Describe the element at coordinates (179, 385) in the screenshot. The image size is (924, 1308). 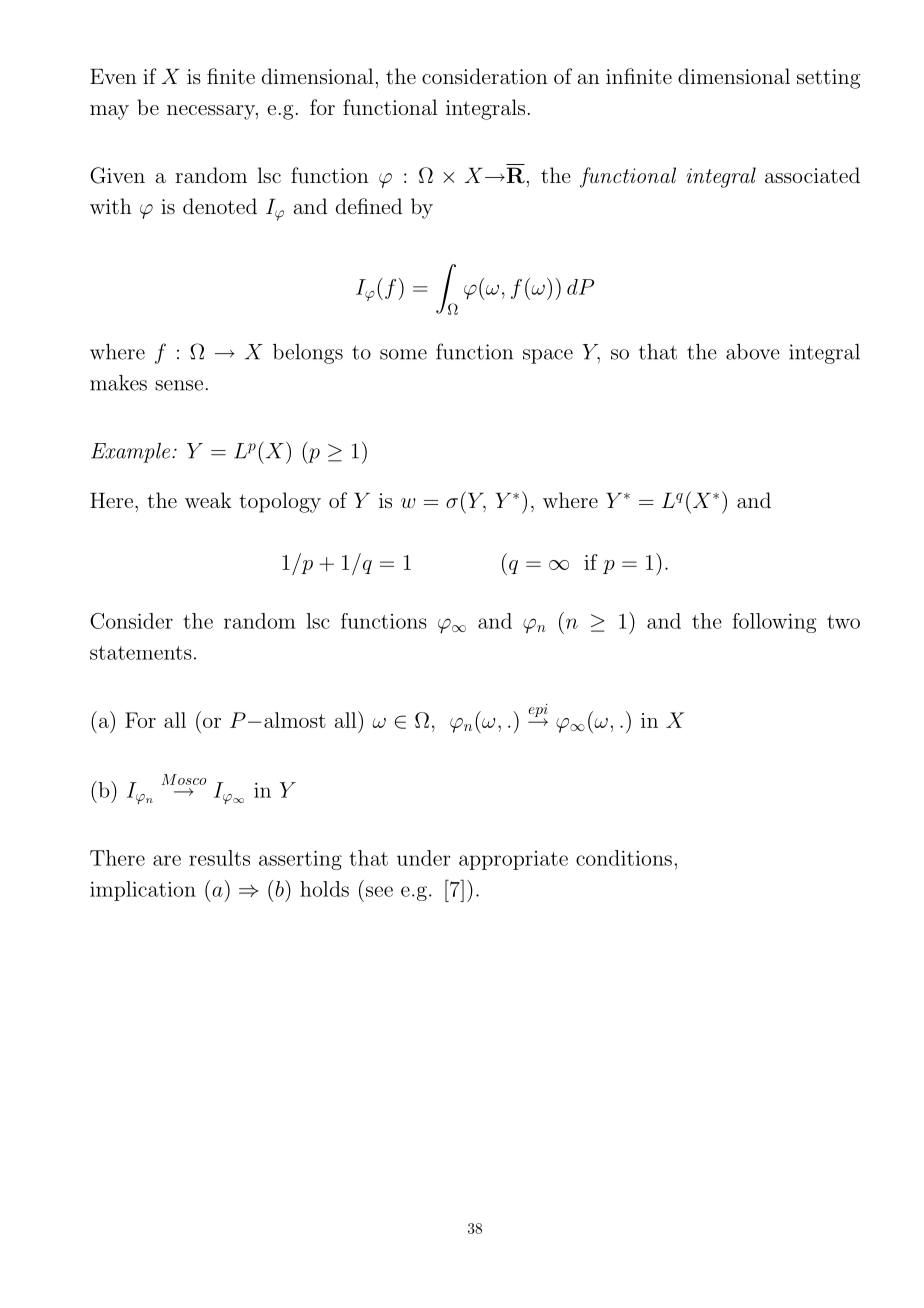
I see `sense` at that location.
